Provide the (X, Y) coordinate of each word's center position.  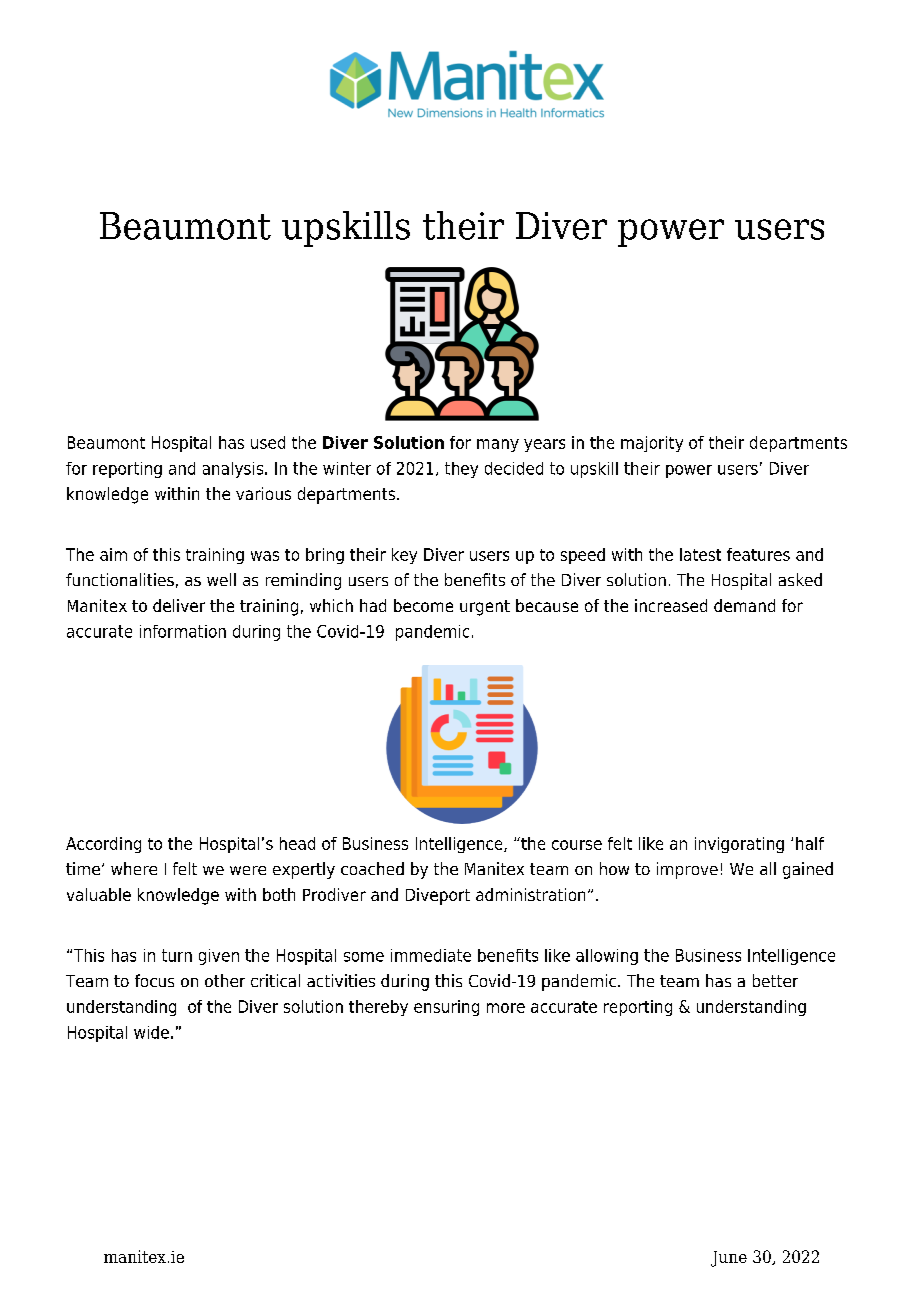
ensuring (446, 1008)
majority (652, 444)
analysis (234, 470)
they (461, 470)
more (506, 1008)
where (134, 868)
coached (372, 868)
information (183, 631)
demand (744, 605)
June (729, 1259)
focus (154, 980)
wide (151, 1032)
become (423, 605)
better (775, 980)
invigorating (739, 845)
